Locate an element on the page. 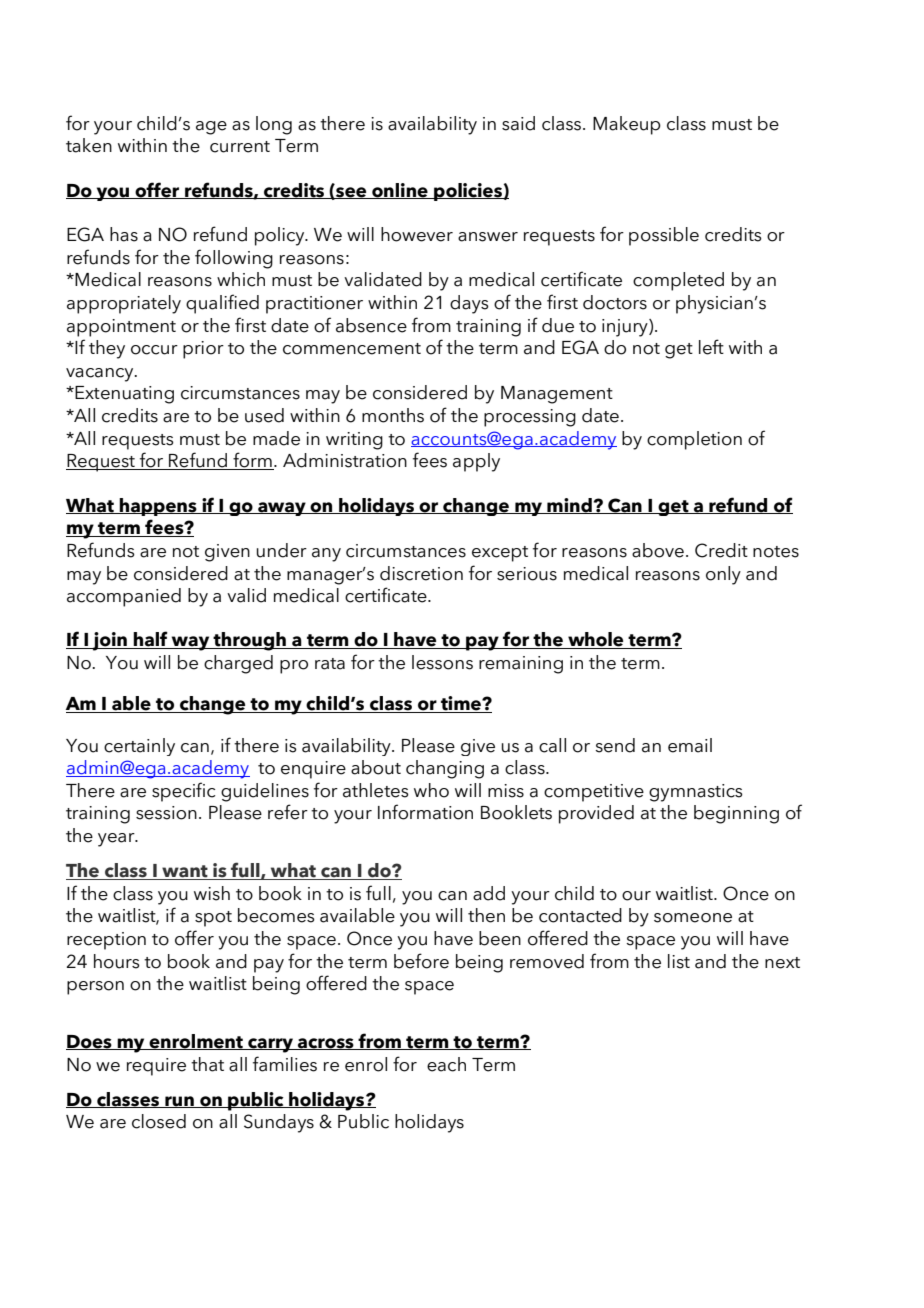 The image size is (924, 1308). add is located at coordinates (489, 893).
